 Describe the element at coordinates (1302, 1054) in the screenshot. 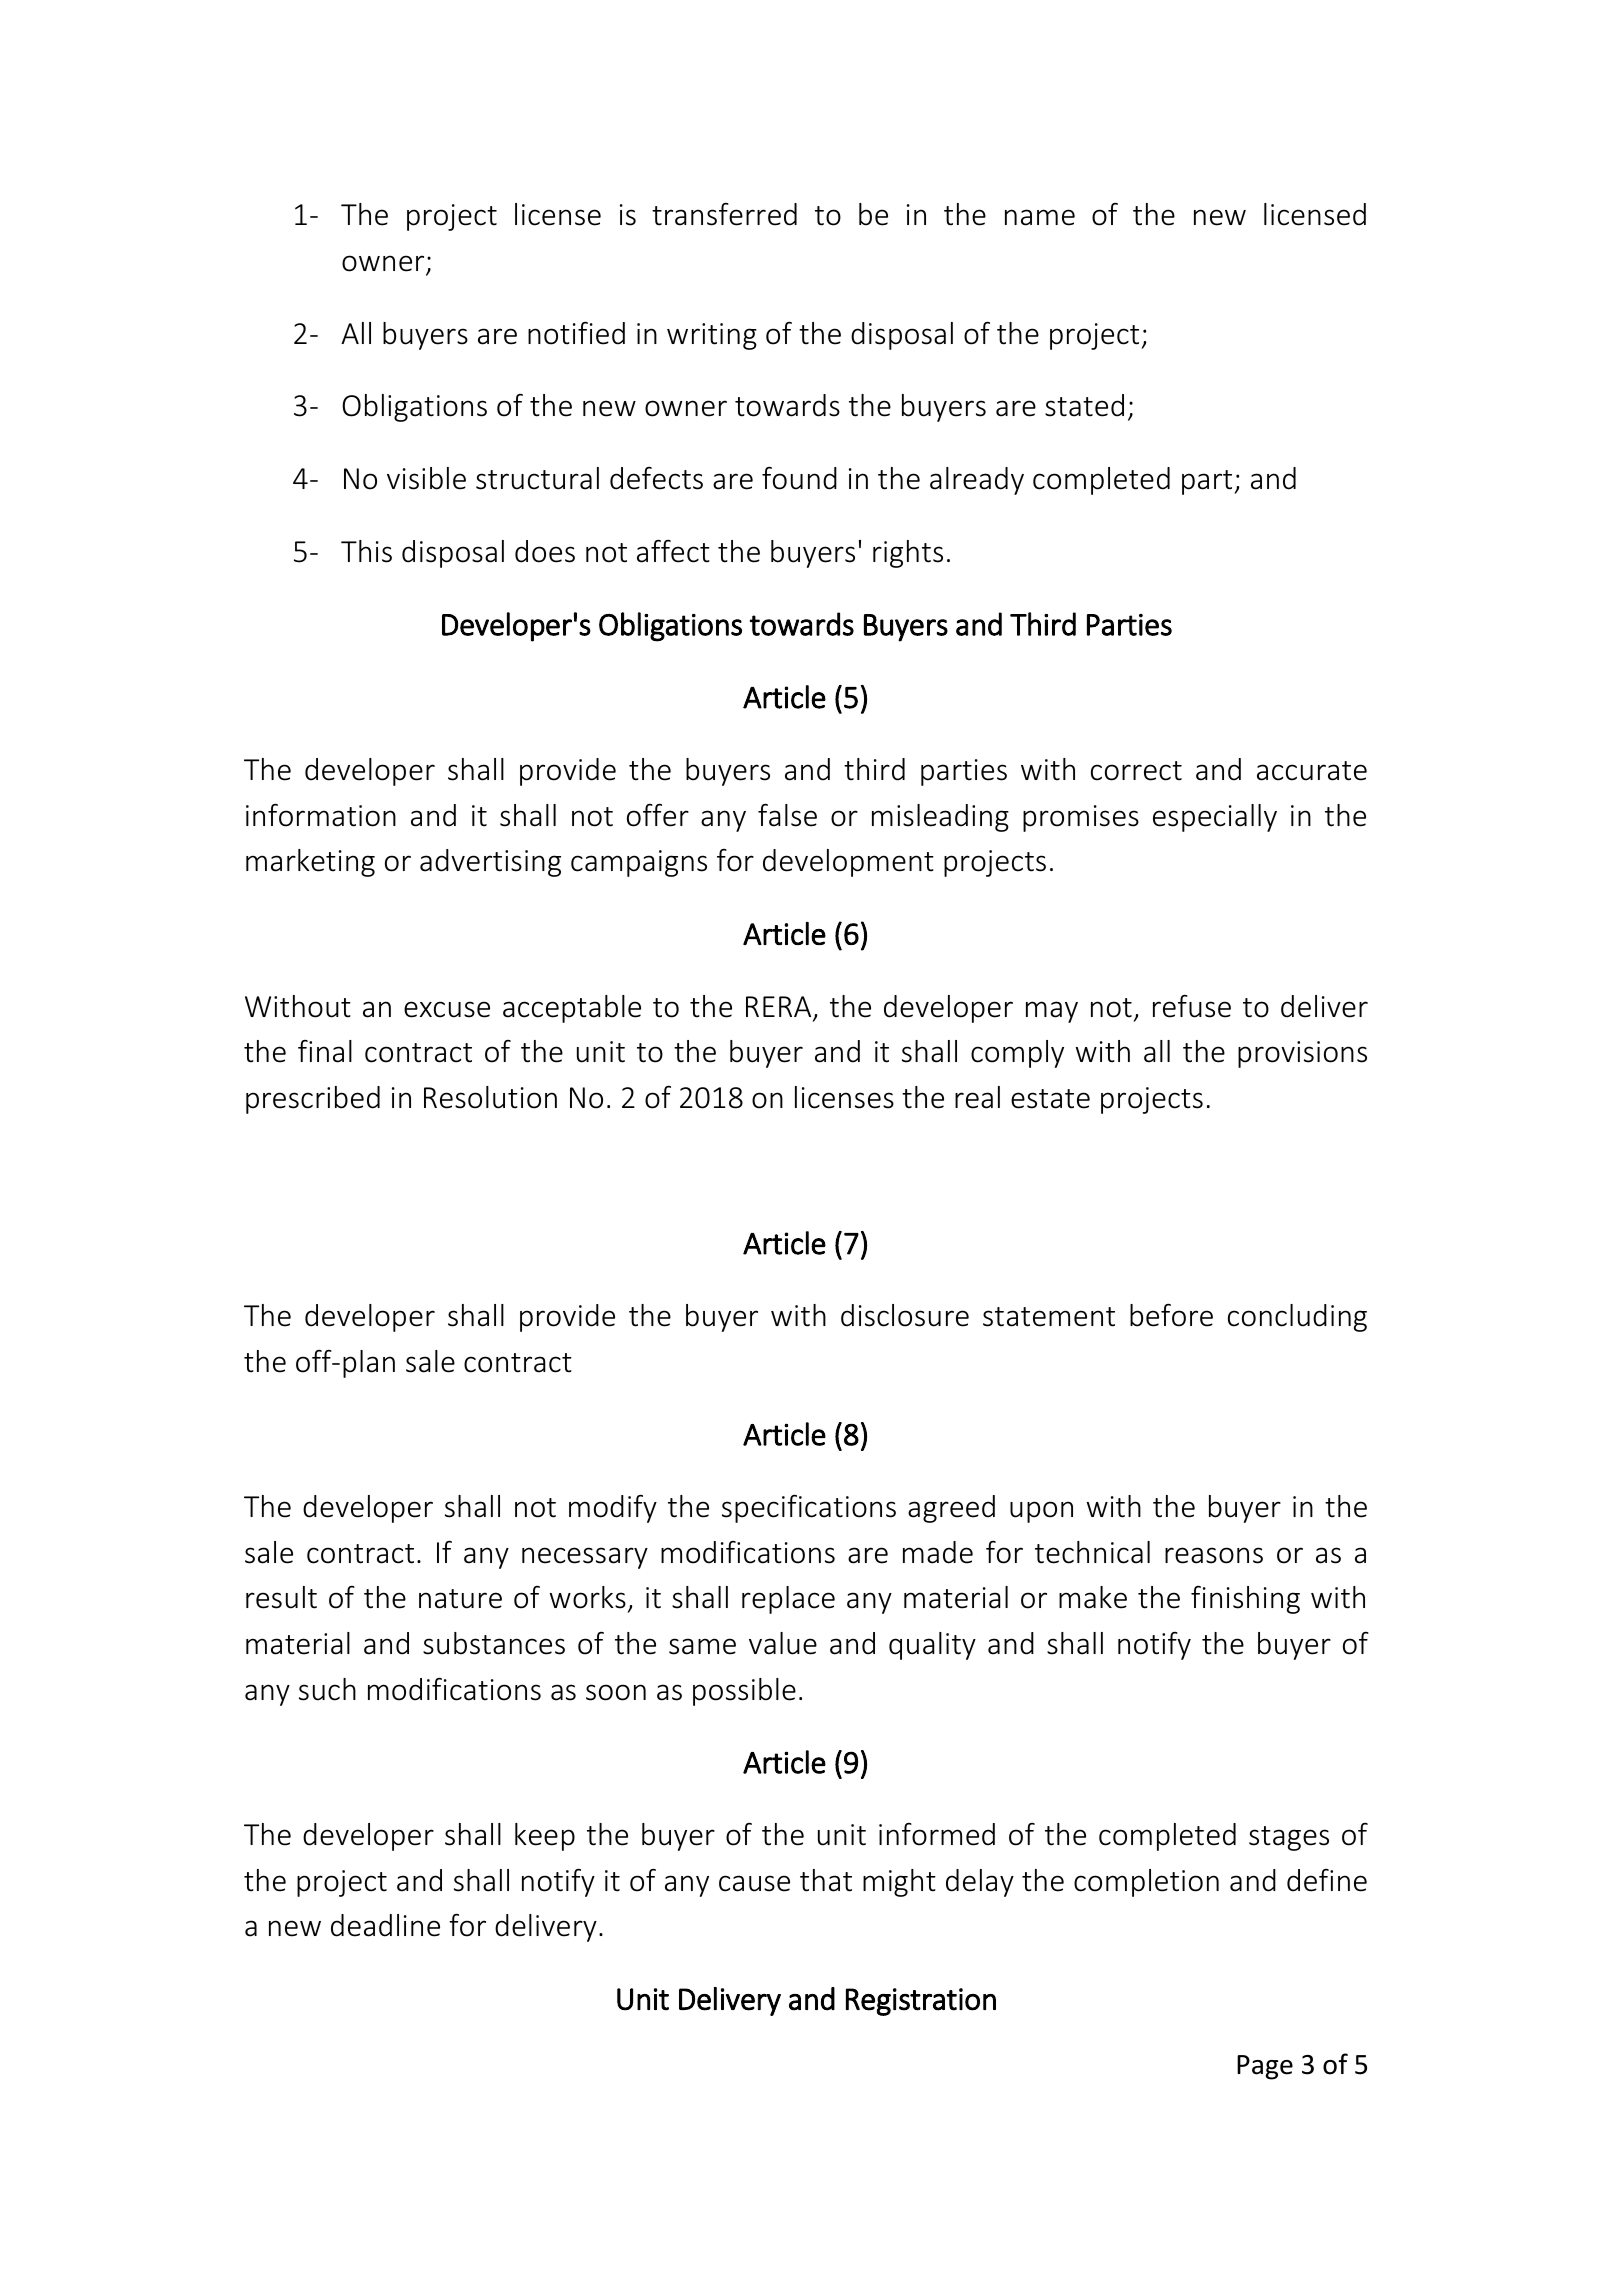

I see `provisions` at that location.
